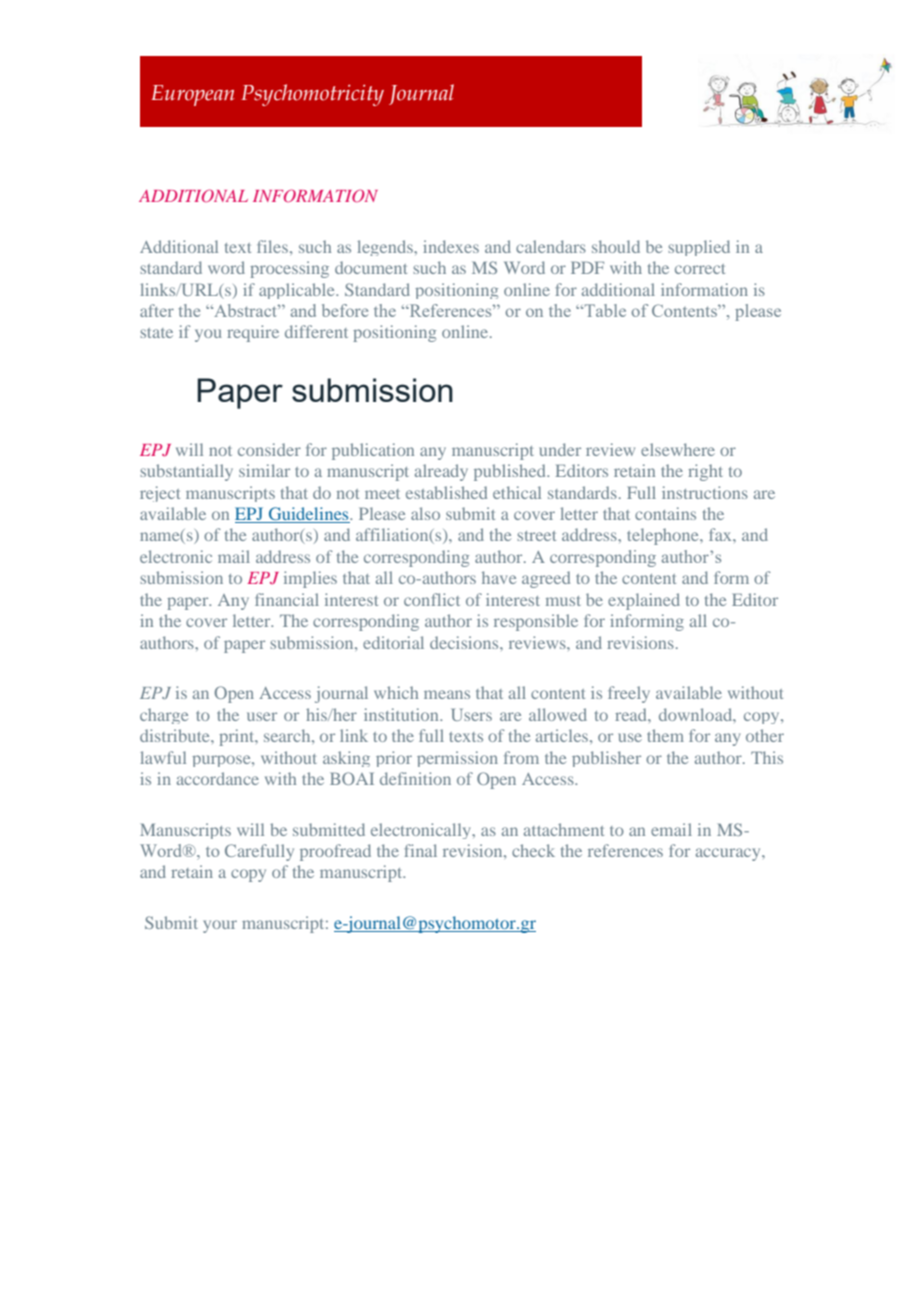 This document has height=1308, width=924. What do you see at coordinates (220, 926) in the document?
I see `your` at bounding box center [220, 926].
